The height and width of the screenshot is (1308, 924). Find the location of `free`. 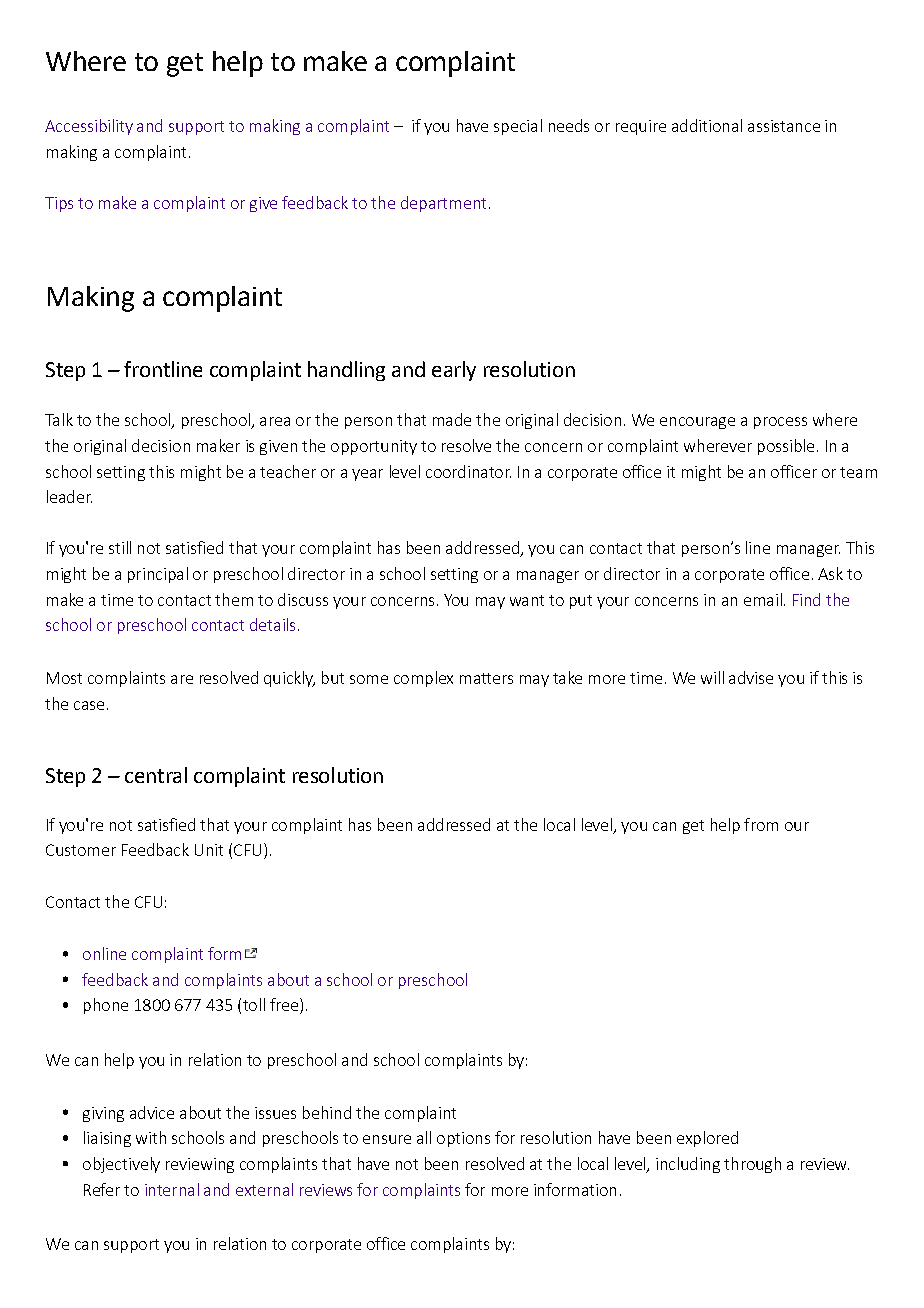

free is located at coordinates (284, 1004).
